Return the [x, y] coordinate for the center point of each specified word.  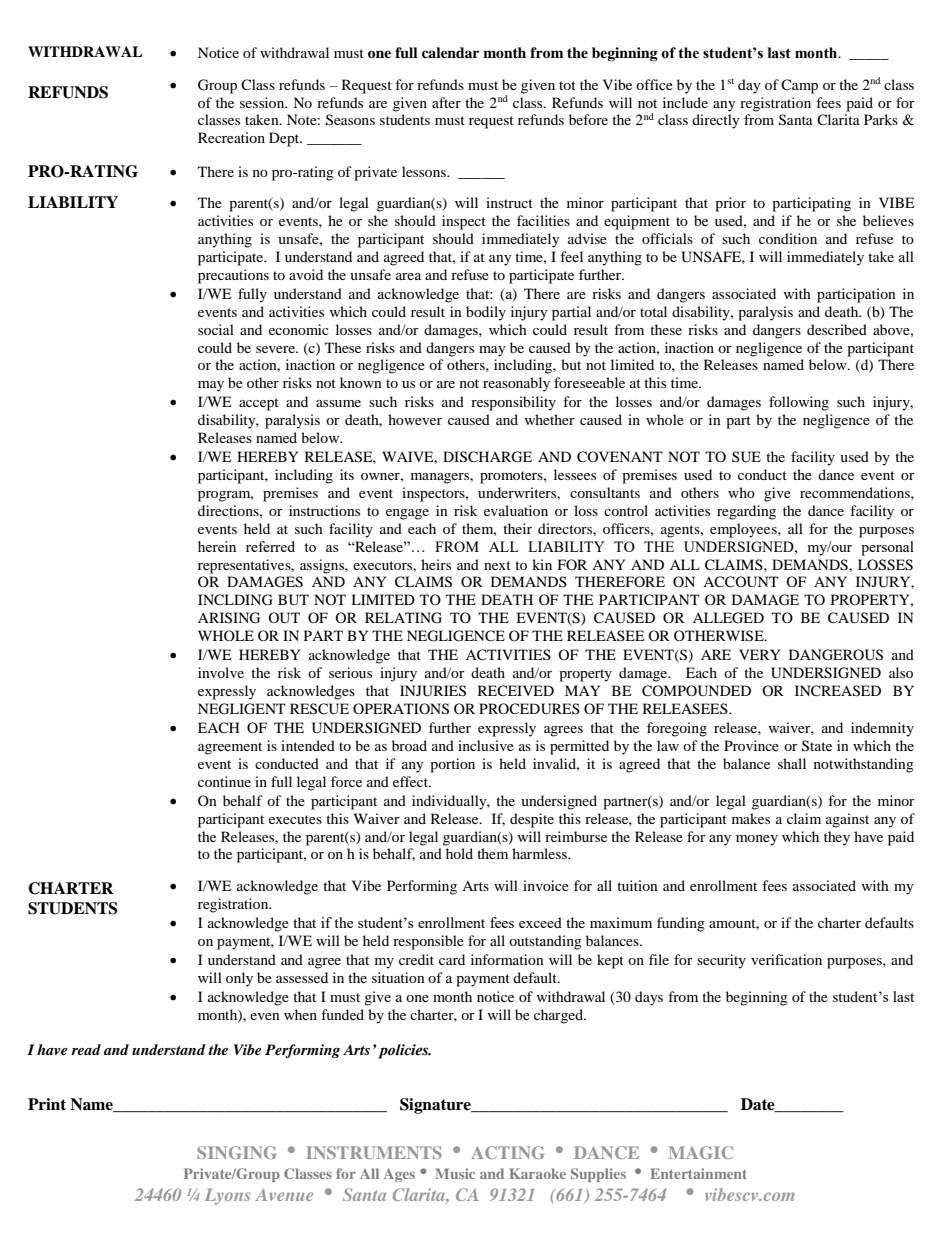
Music [455, 1173]
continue [224, 781]
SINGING [236, 1152]
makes [751, 818]
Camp [799, 86]
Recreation [231, 137]
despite [532, 820]
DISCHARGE [487, 457]
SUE [746, 457]
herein [217, 546]
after [446, 102]
